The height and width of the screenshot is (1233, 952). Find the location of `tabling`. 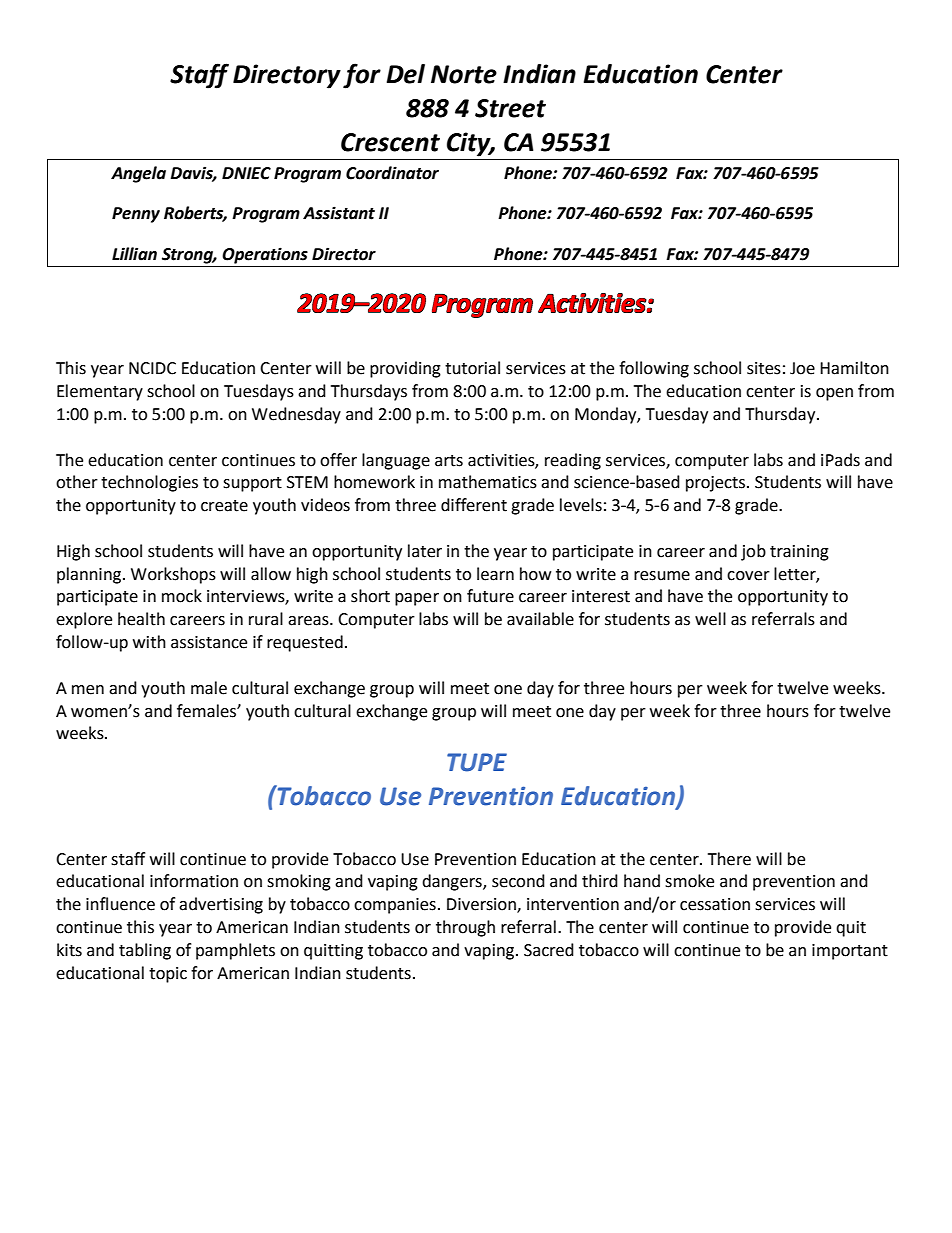

tabling is located at coordinates (145, 951).
